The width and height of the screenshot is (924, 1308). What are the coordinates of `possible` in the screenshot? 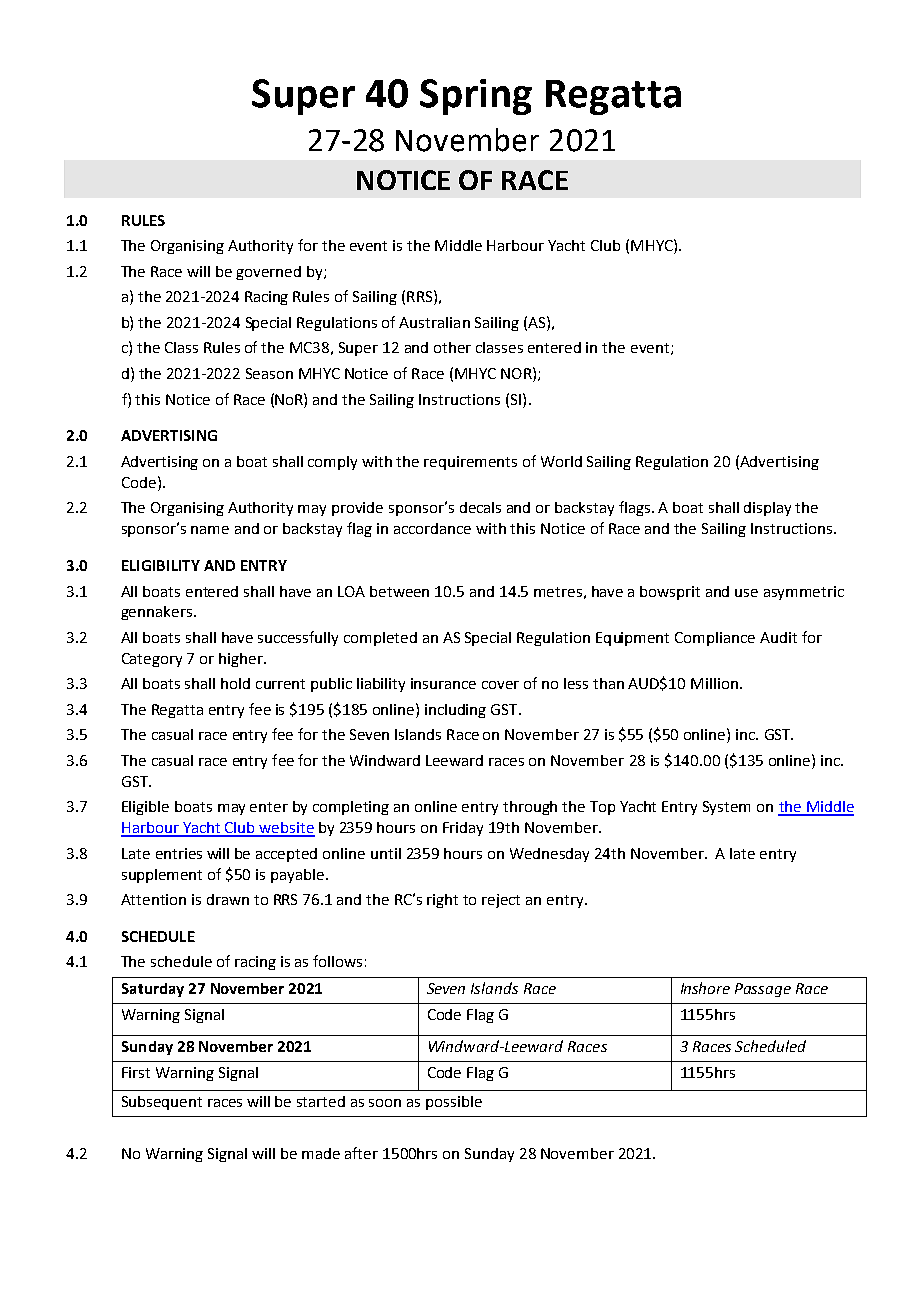 It's located at (454, 1103).
